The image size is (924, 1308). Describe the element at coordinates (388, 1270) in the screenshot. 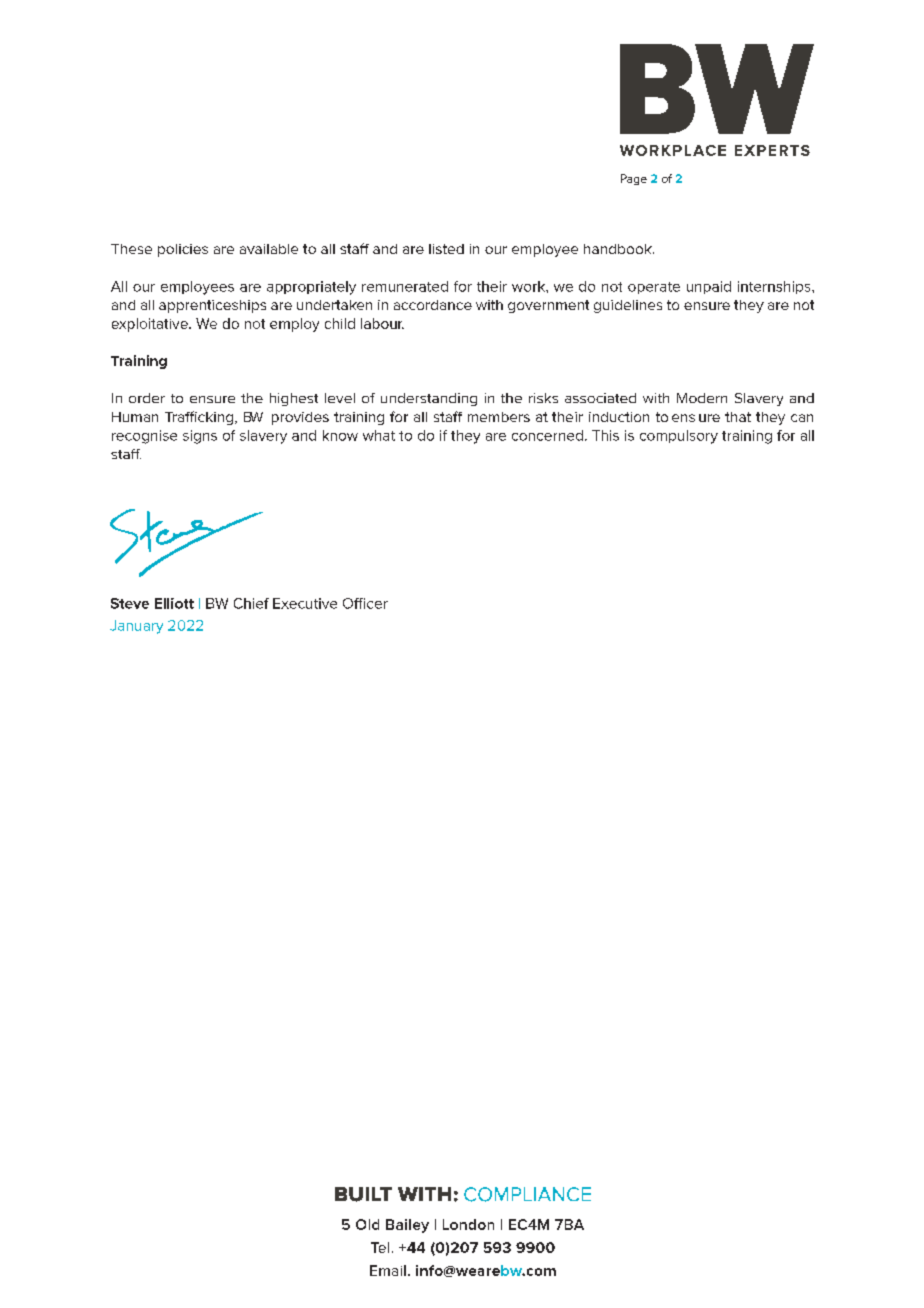

I see `Email` at that location.
